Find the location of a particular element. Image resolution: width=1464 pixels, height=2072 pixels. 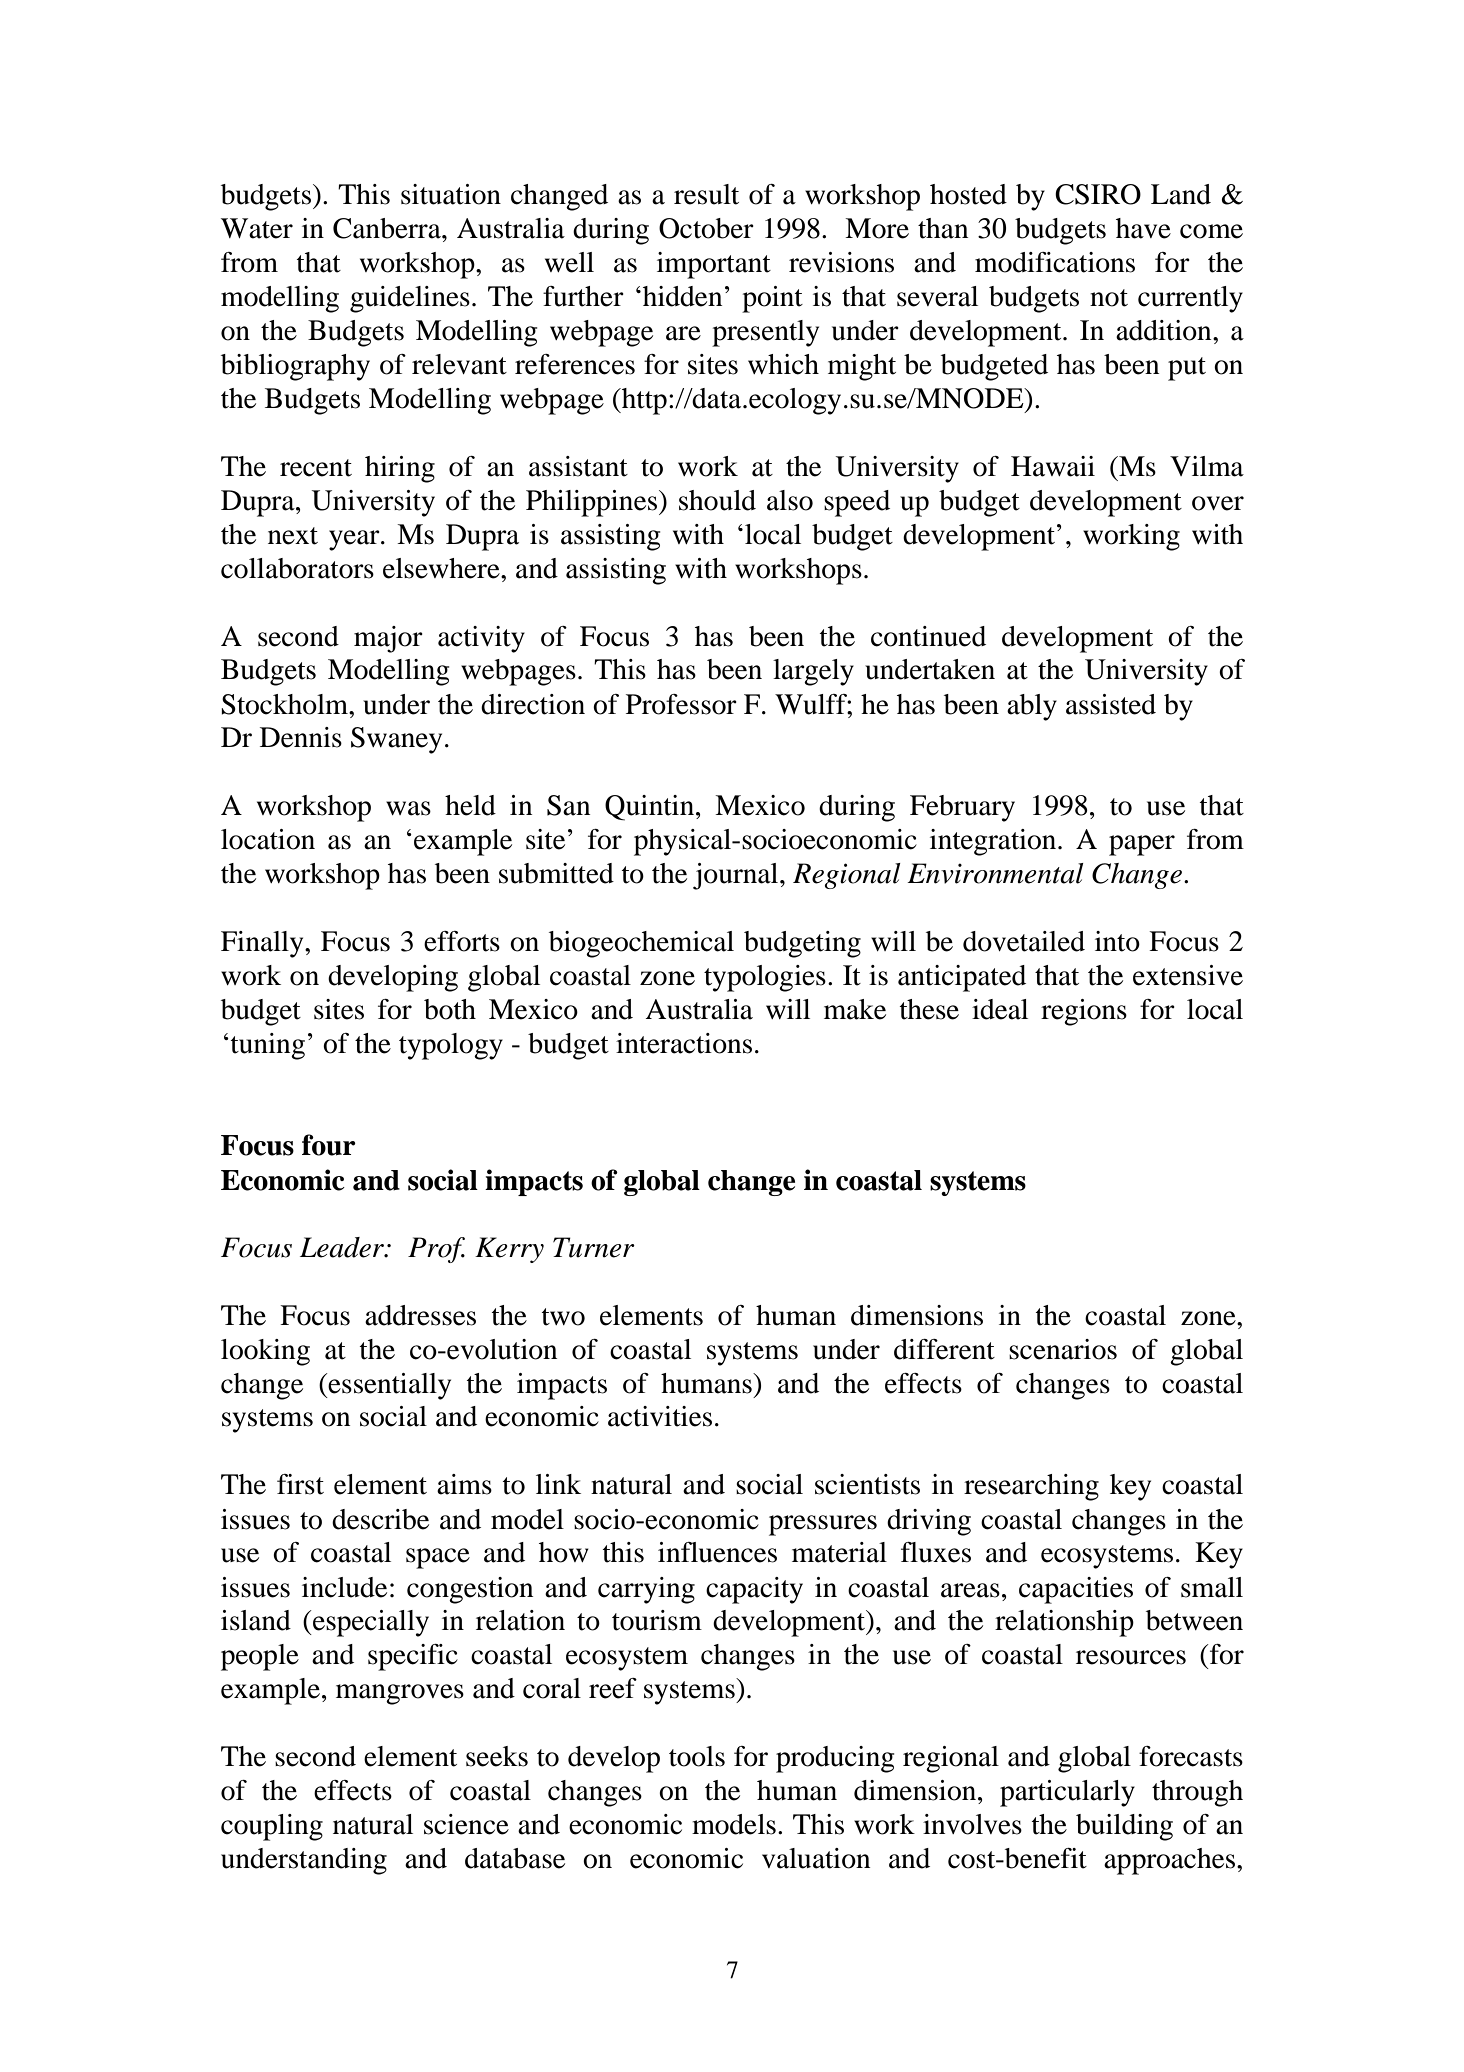

regions is located at coordinates (1084, 1012).
